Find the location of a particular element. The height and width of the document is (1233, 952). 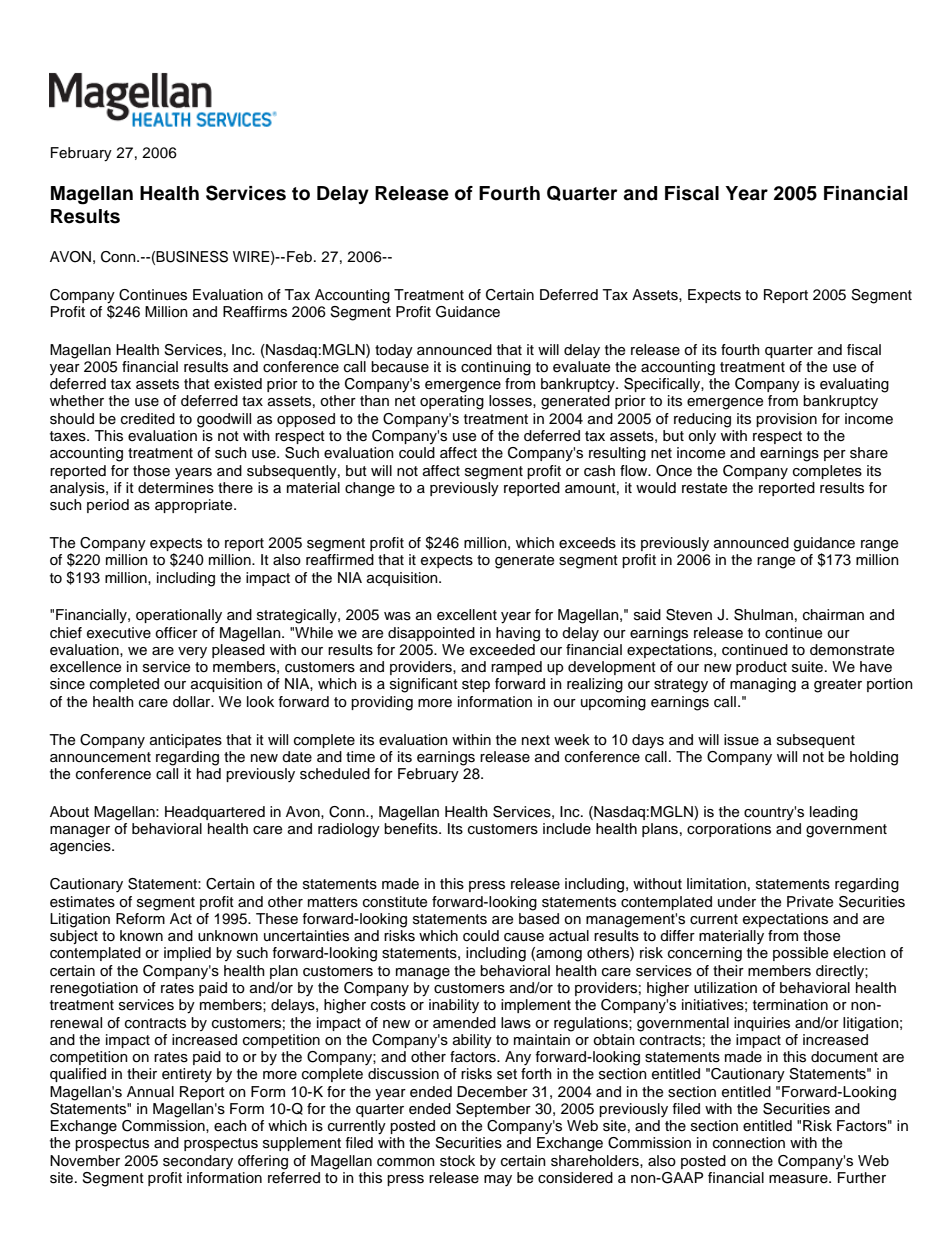

exceeds is located at coordinates (587, 543).
